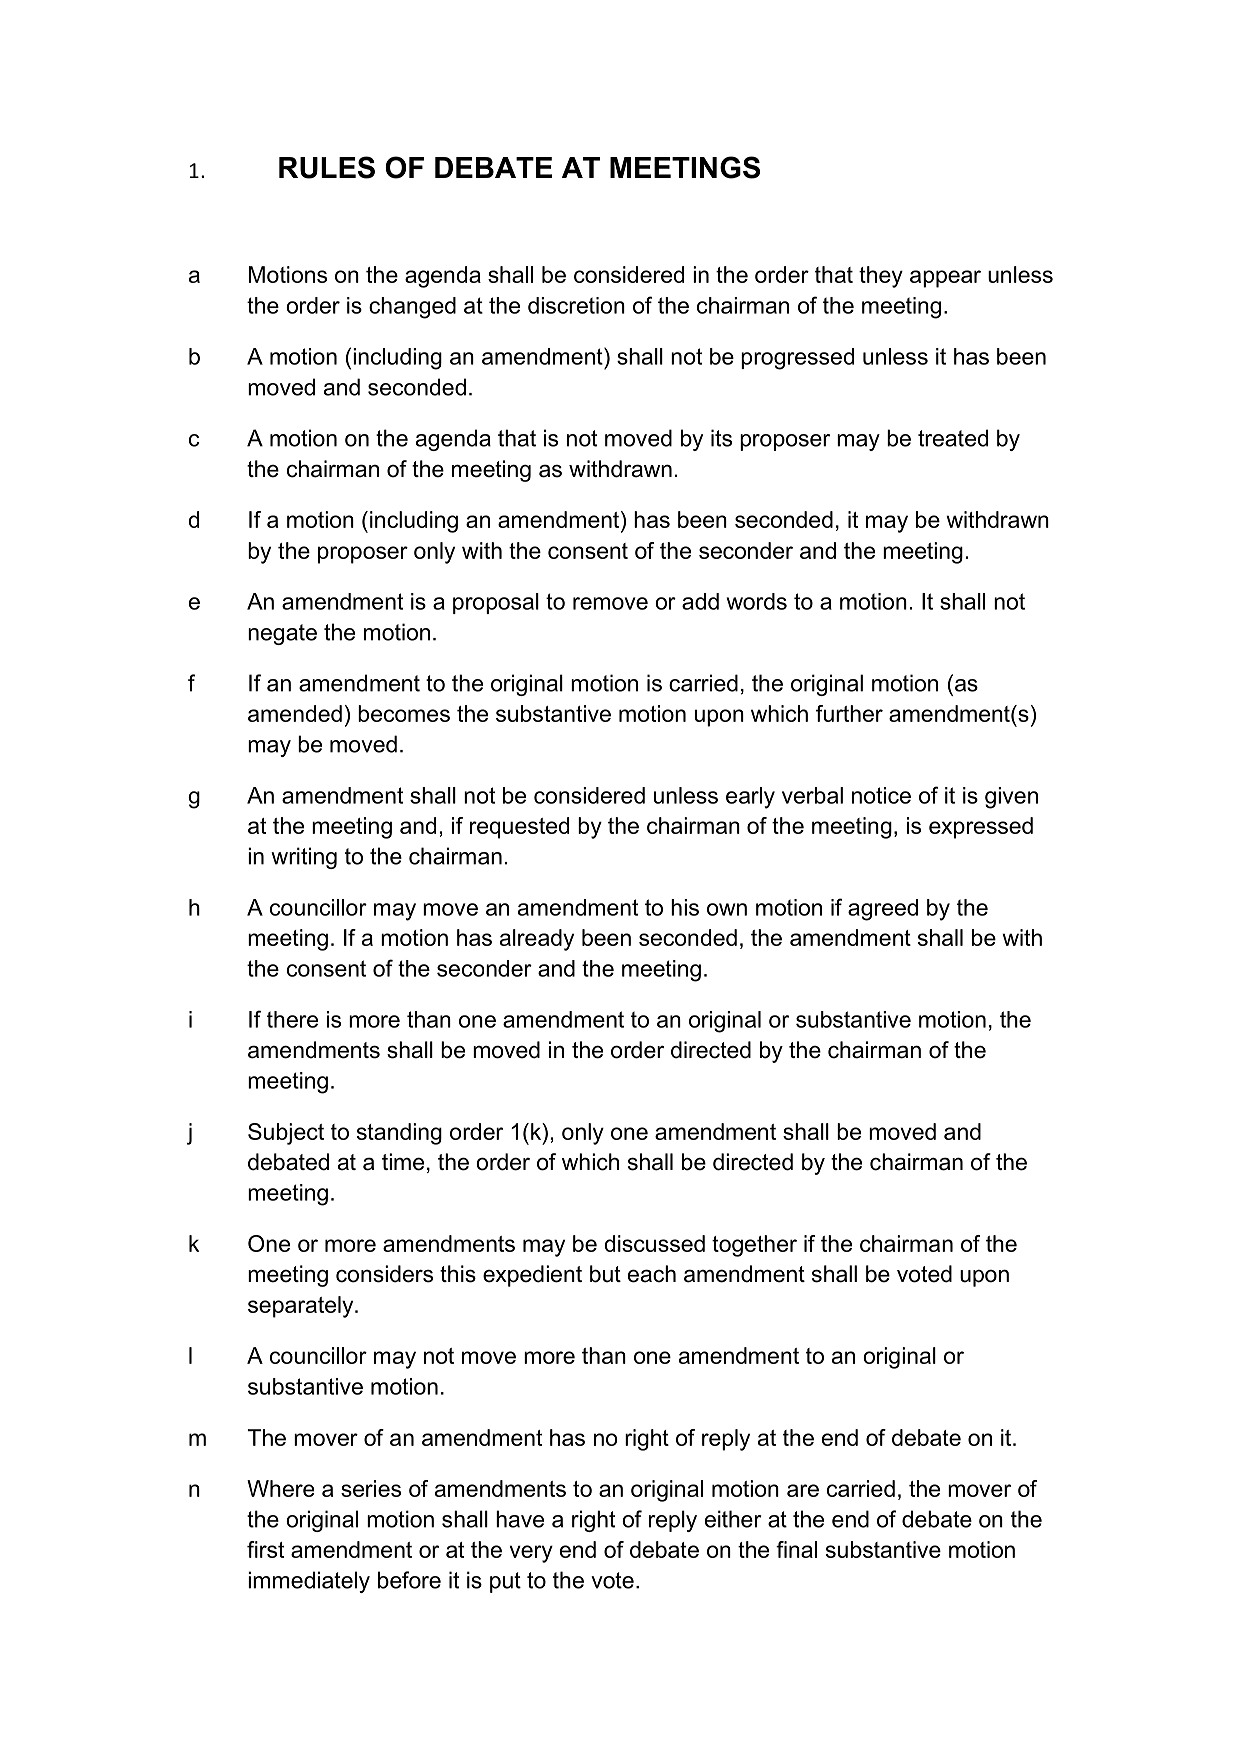 The height and width of the document is (1759, 1244). What do you see at coordinates (576, 305) in the document?
I see `discretion` at bounding box center [576, 305].
